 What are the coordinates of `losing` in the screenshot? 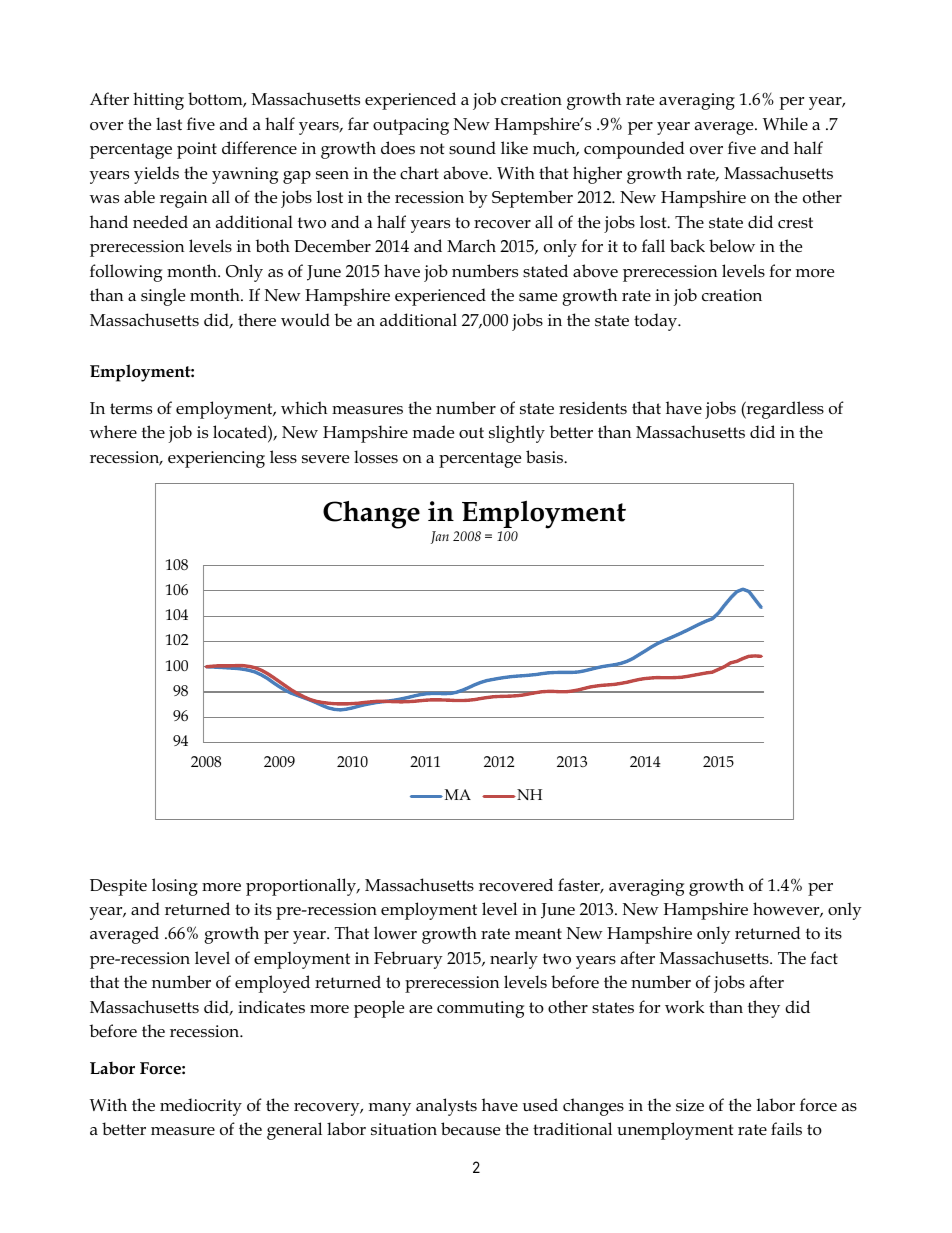 It's located at (175, 887).
